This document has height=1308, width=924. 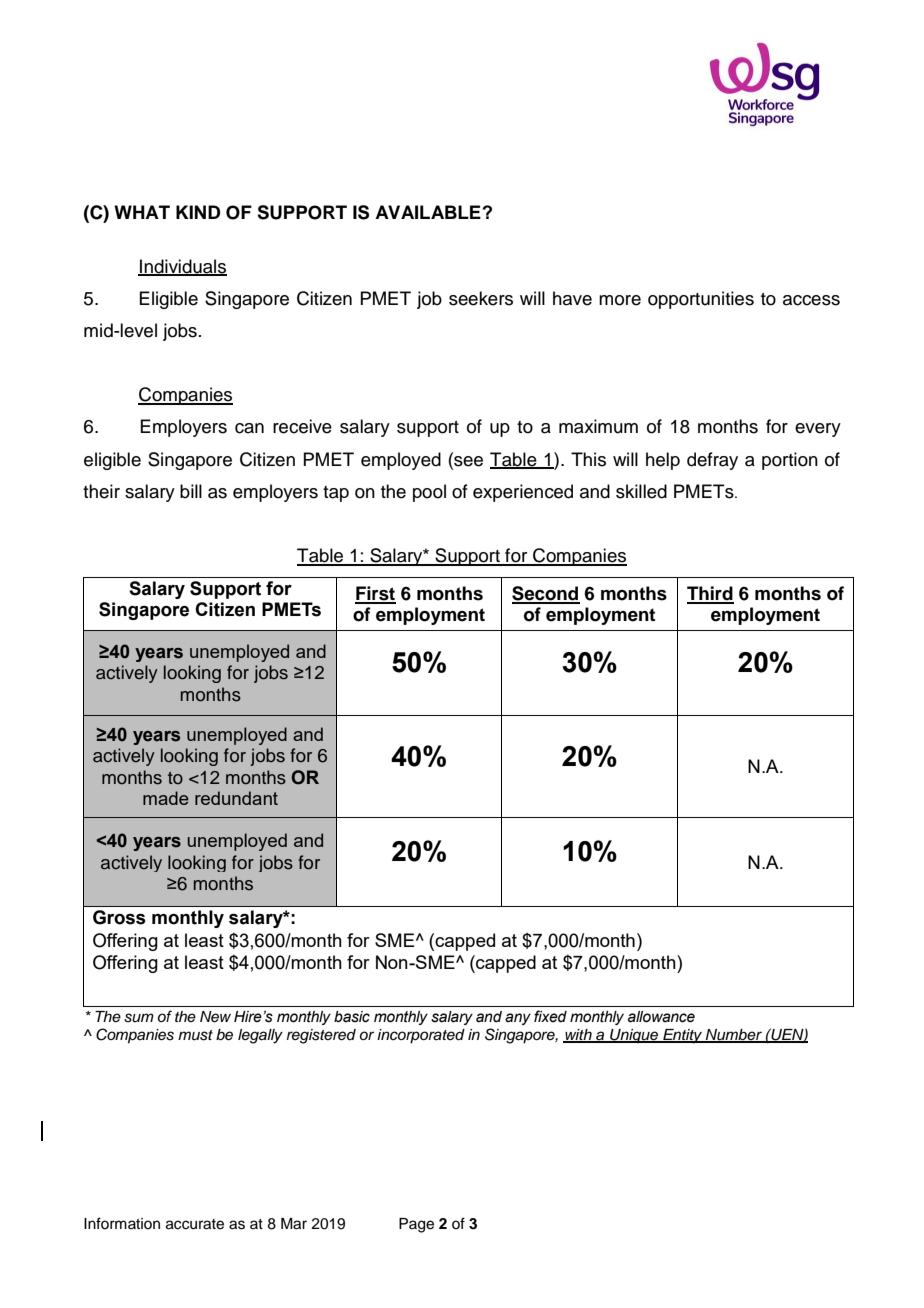 I want to click on accurate, so click(x=195, y=1224).
